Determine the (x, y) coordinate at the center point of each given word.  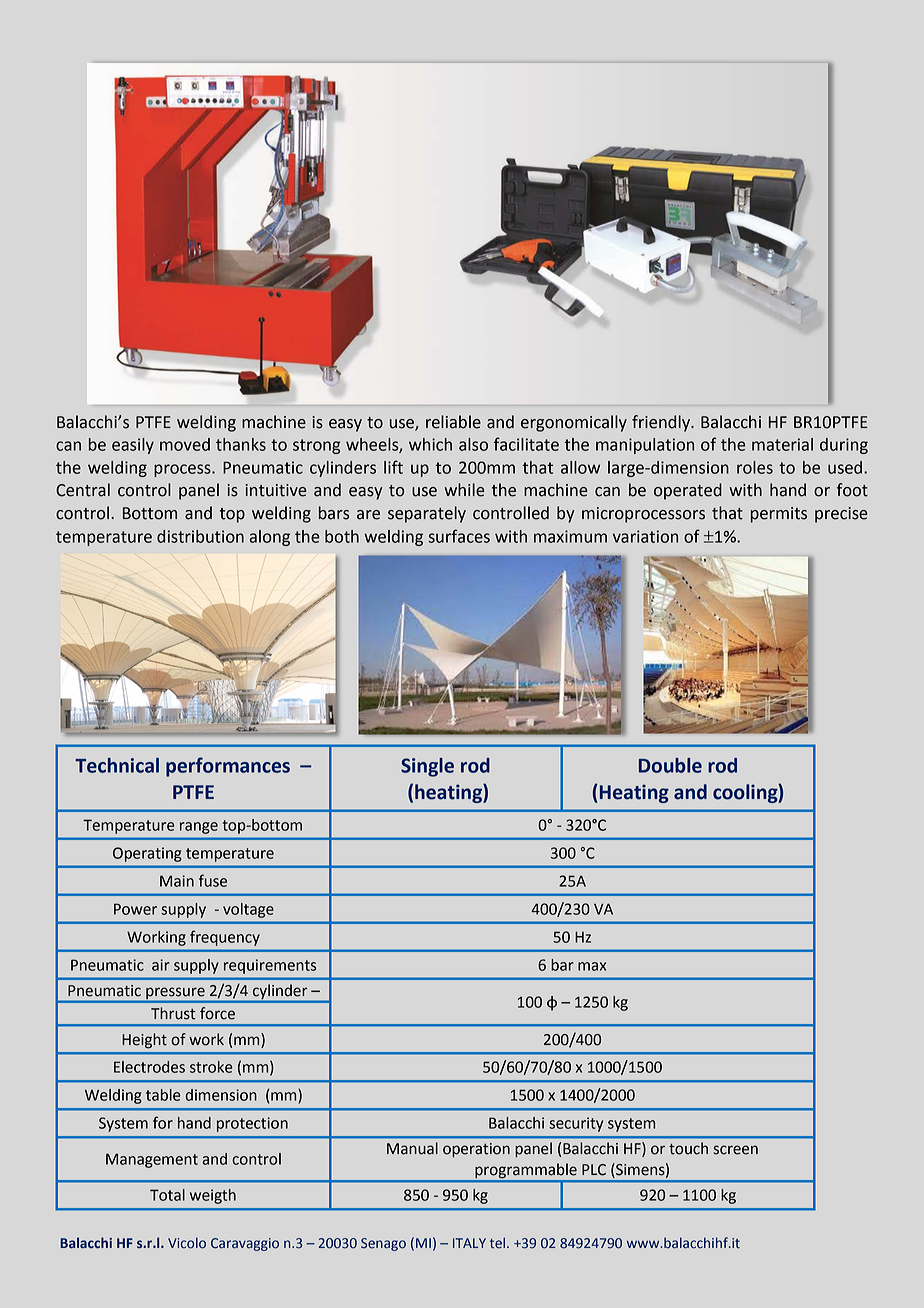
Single (427, 767)
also (473, 444)
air (161, 965)
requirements (270, 966)
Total (167, 1195)
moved (185, 444)
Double (670, 765)
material (782, 444)
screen (735, 1150)
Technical (117, 765)
